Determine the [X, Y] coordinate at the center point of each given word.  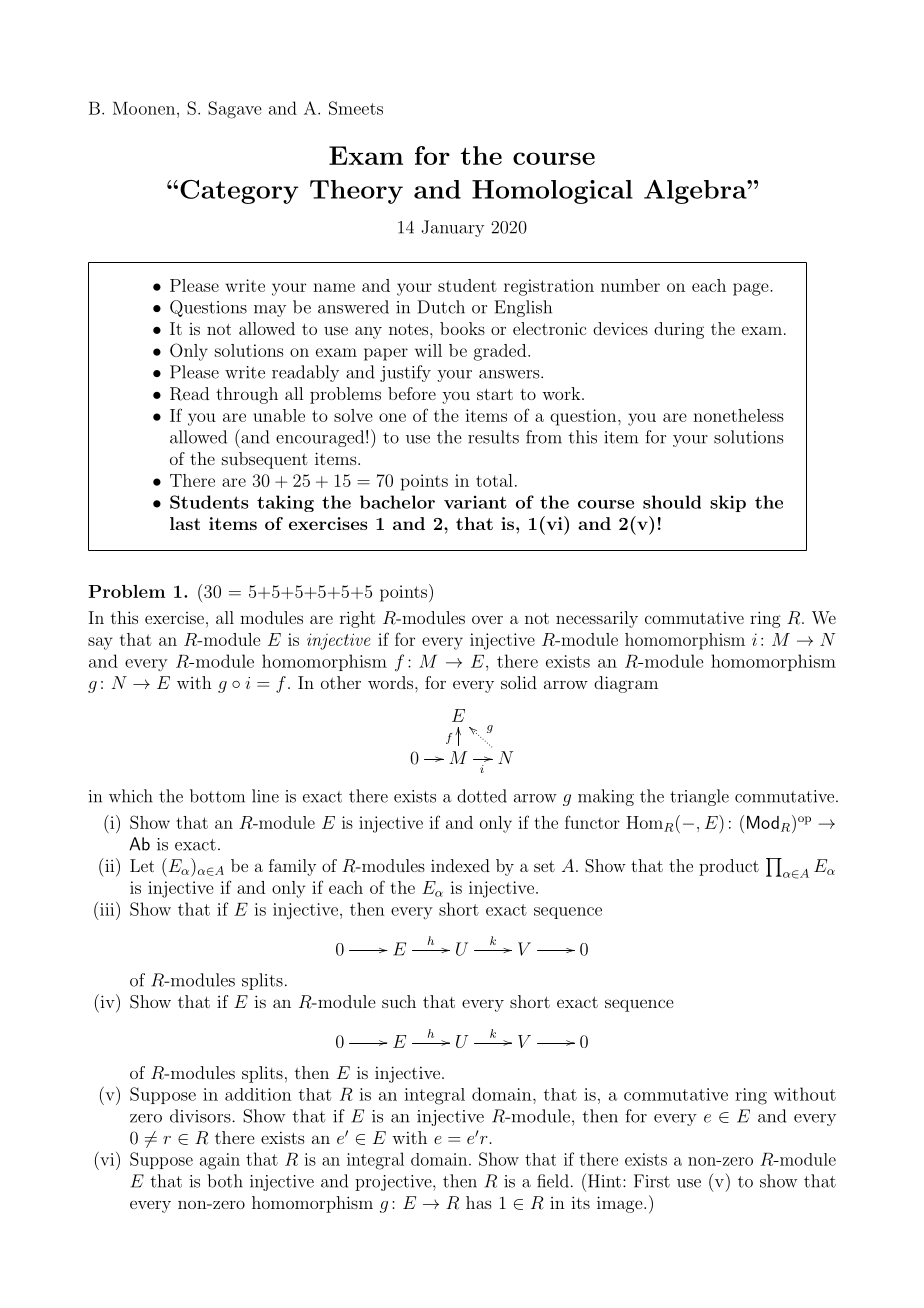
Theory [356, 192]
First [652, 1181]
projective [394, 1183]
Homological [552, 192]
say [100, 643]
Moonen [145, 108]
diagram [626, 684]
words [392, 682]
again [220, 1161]
